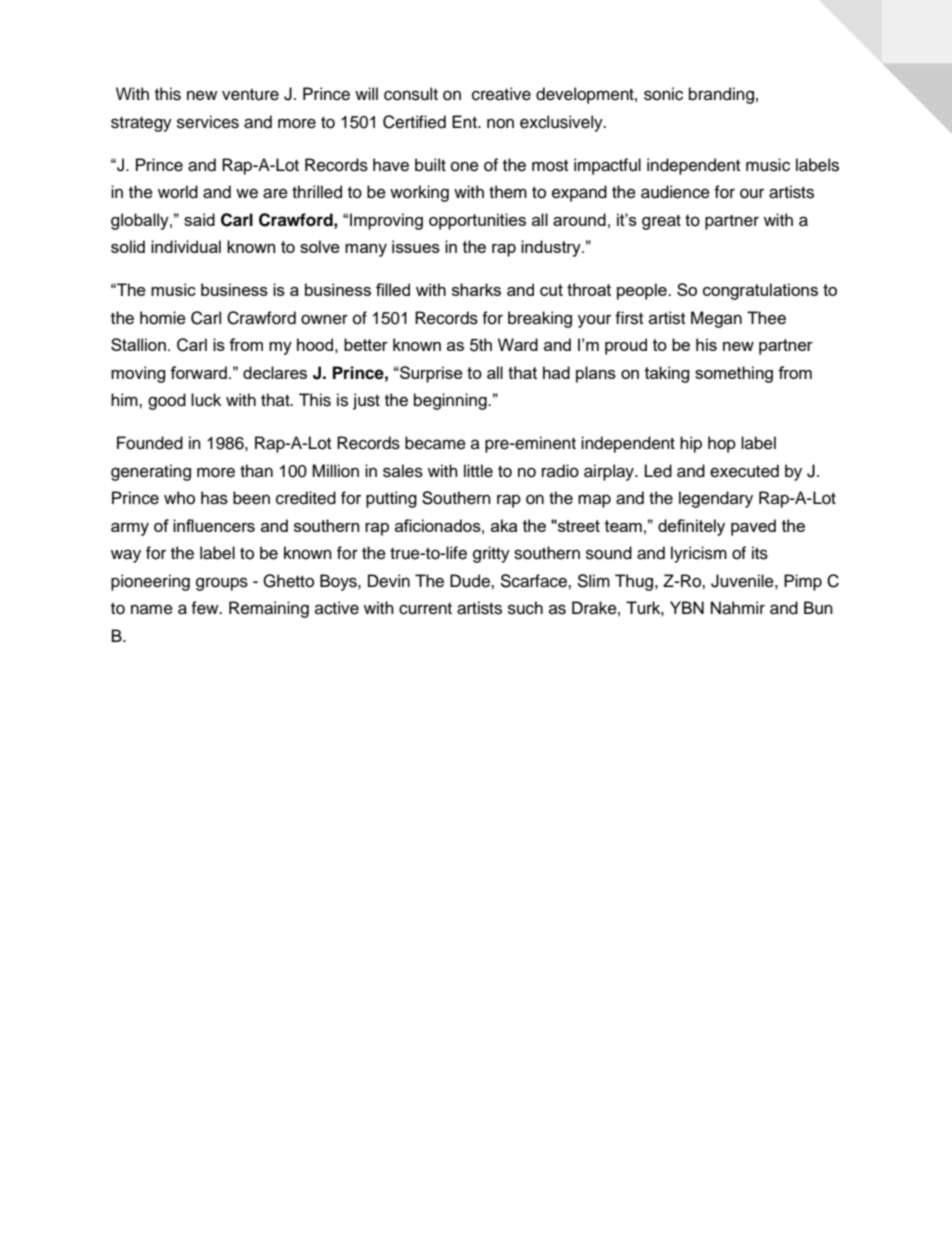 This screenshot has width=952, height=1233. Describe the element at coordinates (222, 584) in the screenshot. I see `groups` at that location.
